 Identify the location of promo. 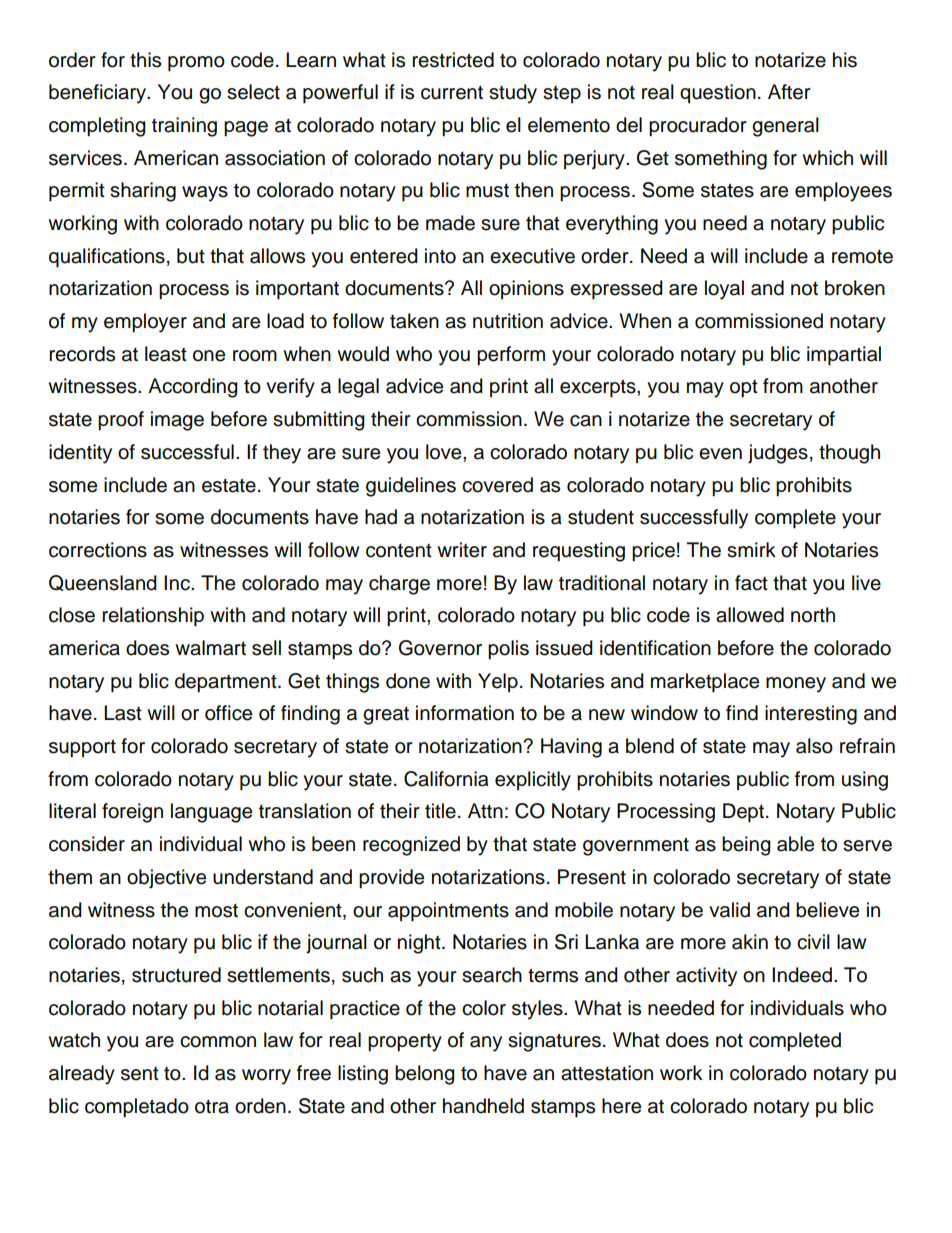
(196, 64).
